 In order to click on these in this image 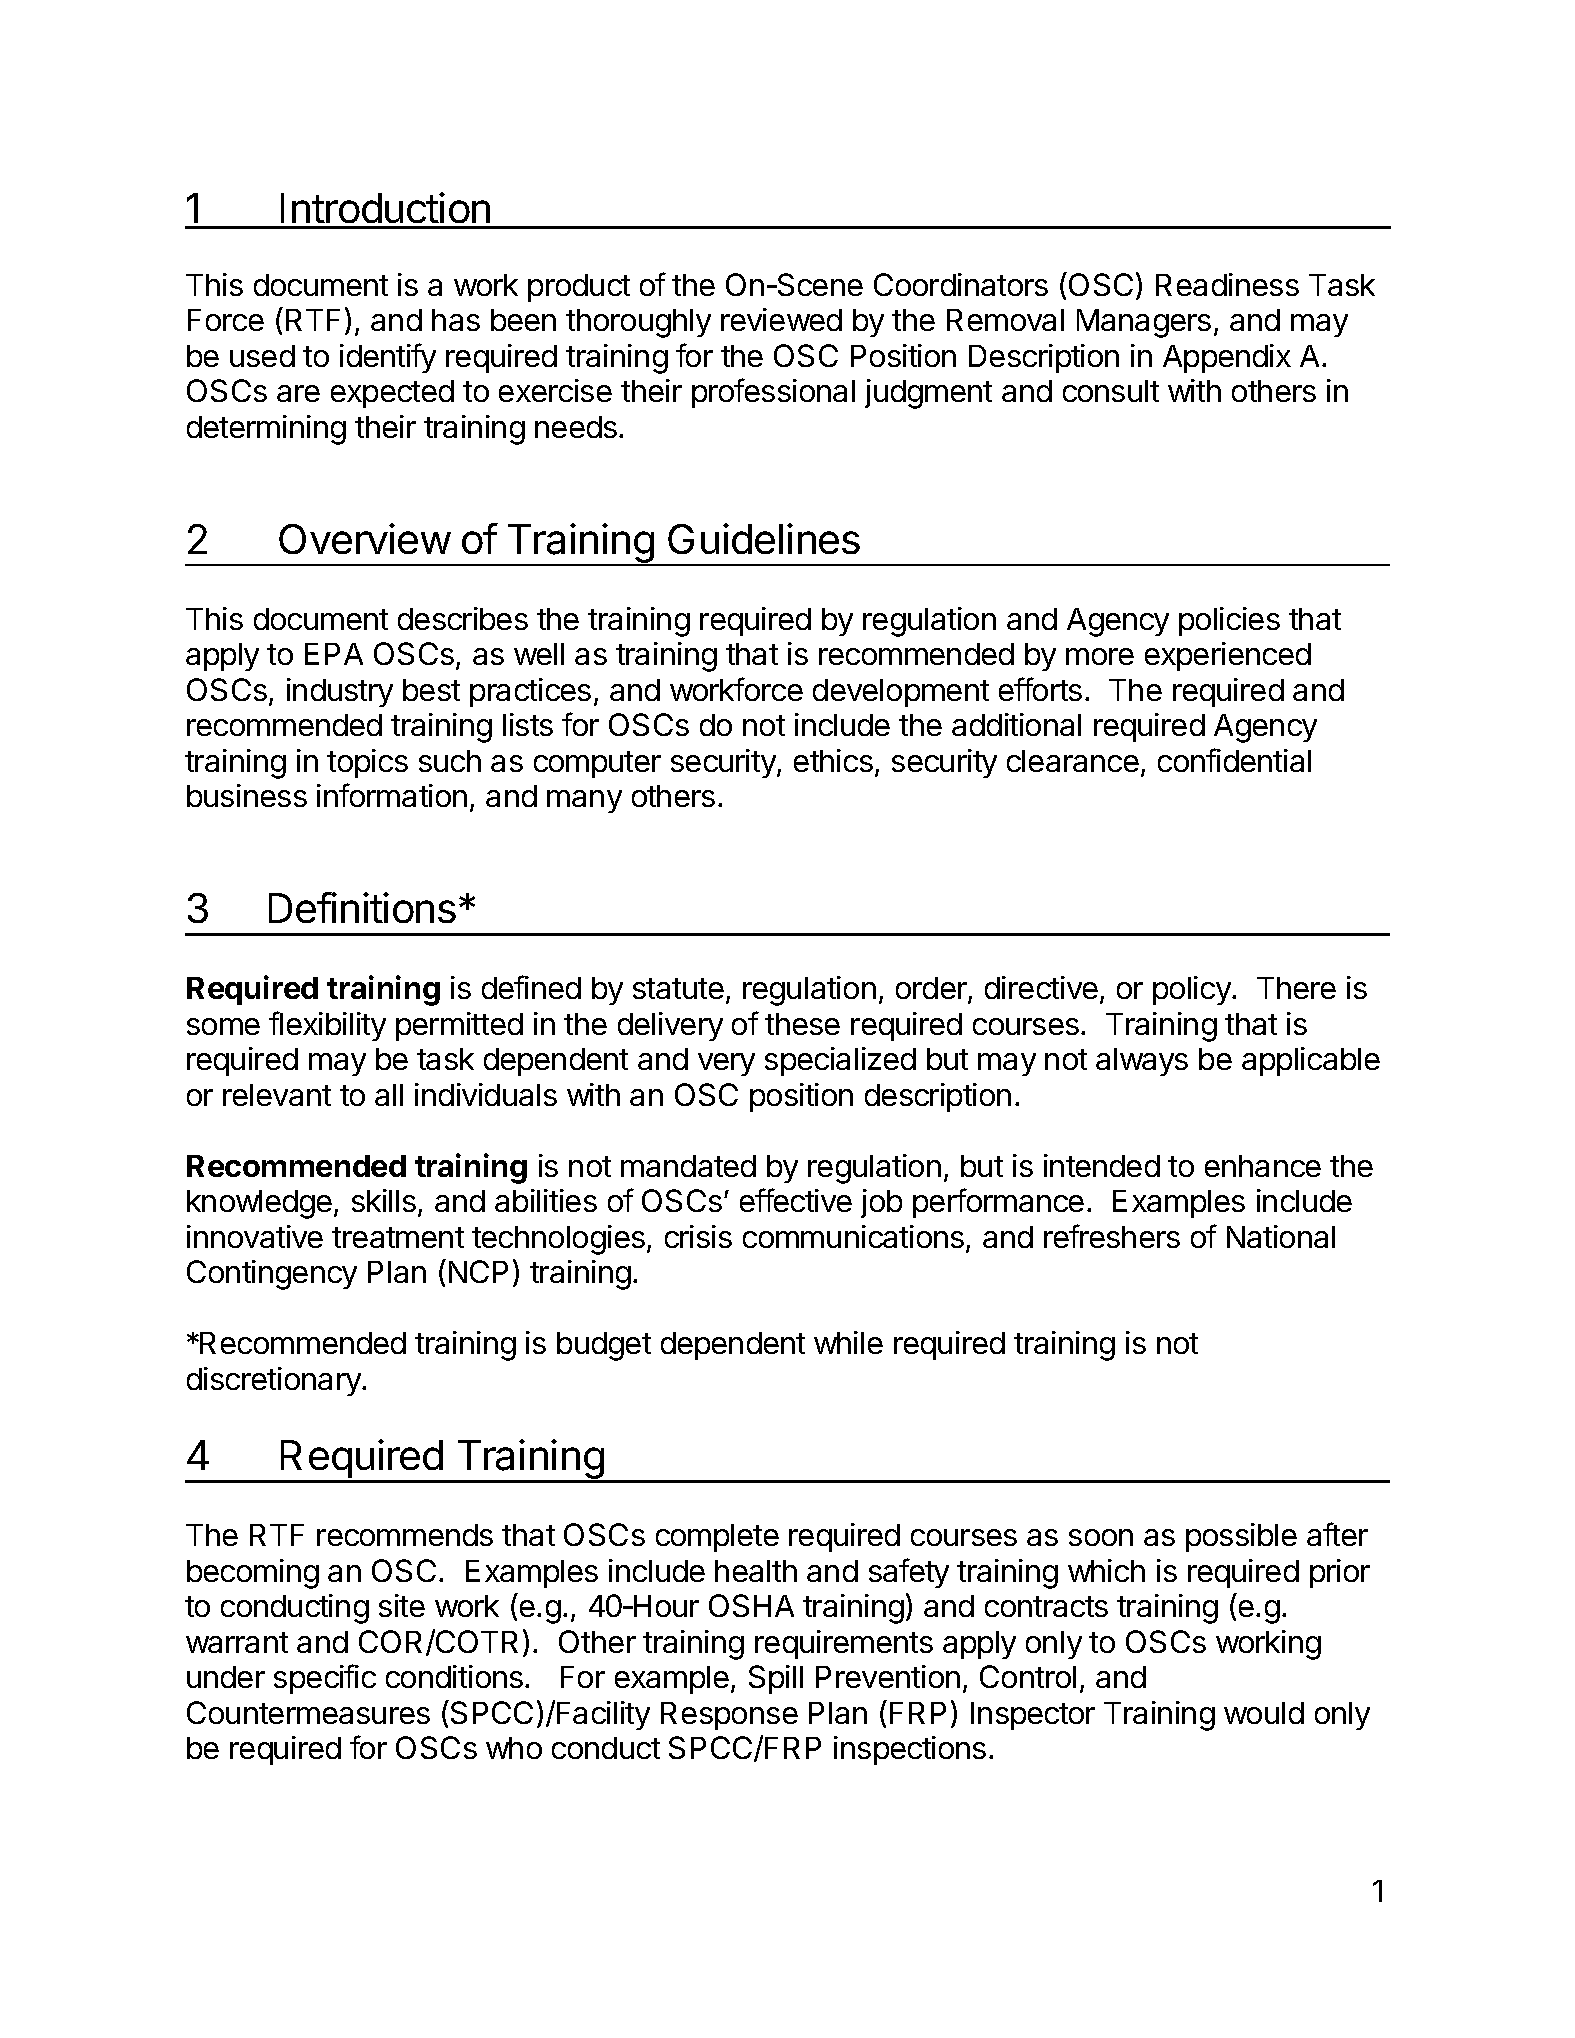, I will do `click(802, 1024)`.
